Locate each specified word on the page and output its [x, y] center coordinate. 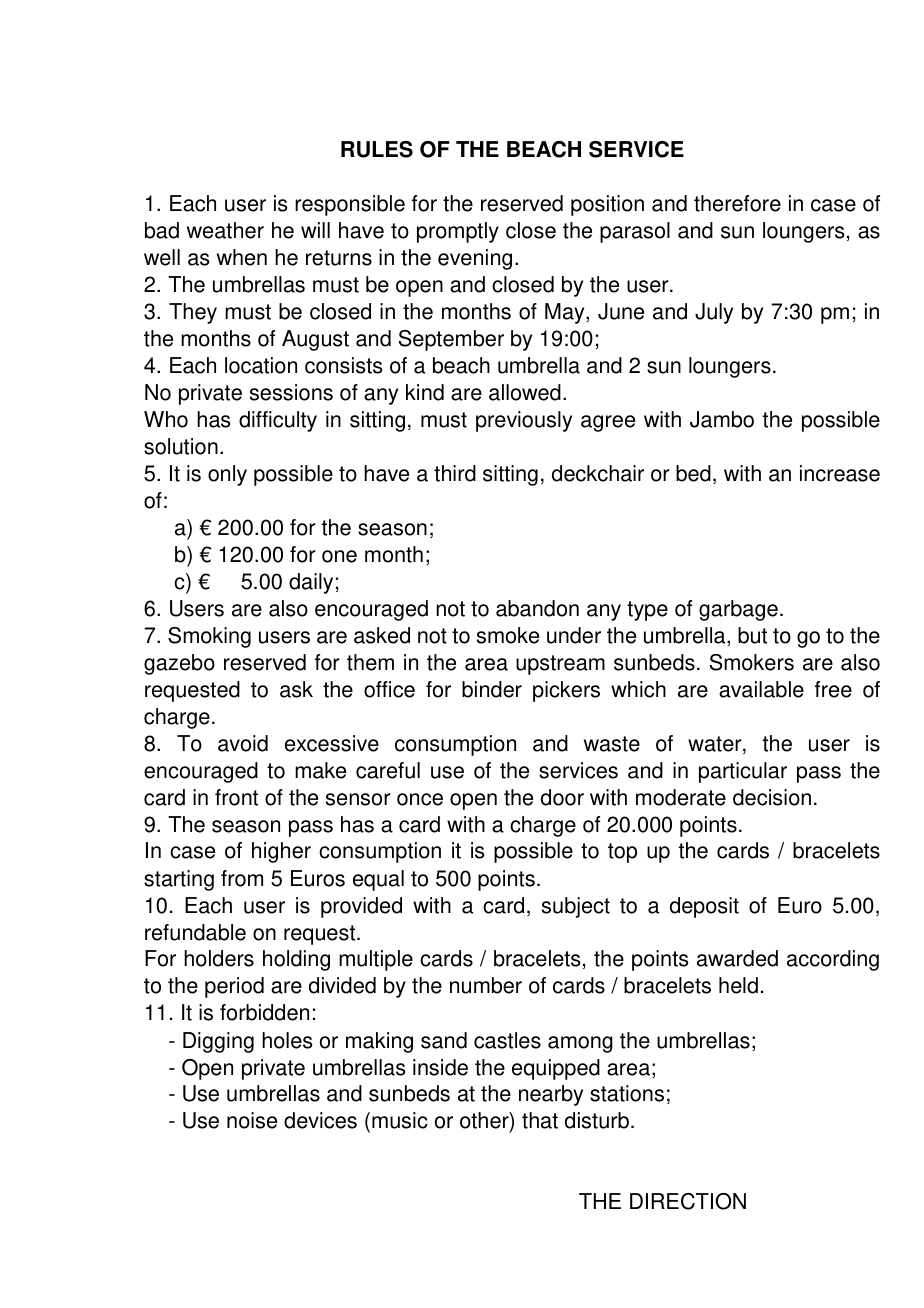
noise [252, 1120]
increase [840, 473]
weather [225, 230]
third [455, 473]
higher [281, 852]
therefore [737, 203]
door [562, 797]
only [227, 475]
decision [772, 797]
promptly [458, 232]
